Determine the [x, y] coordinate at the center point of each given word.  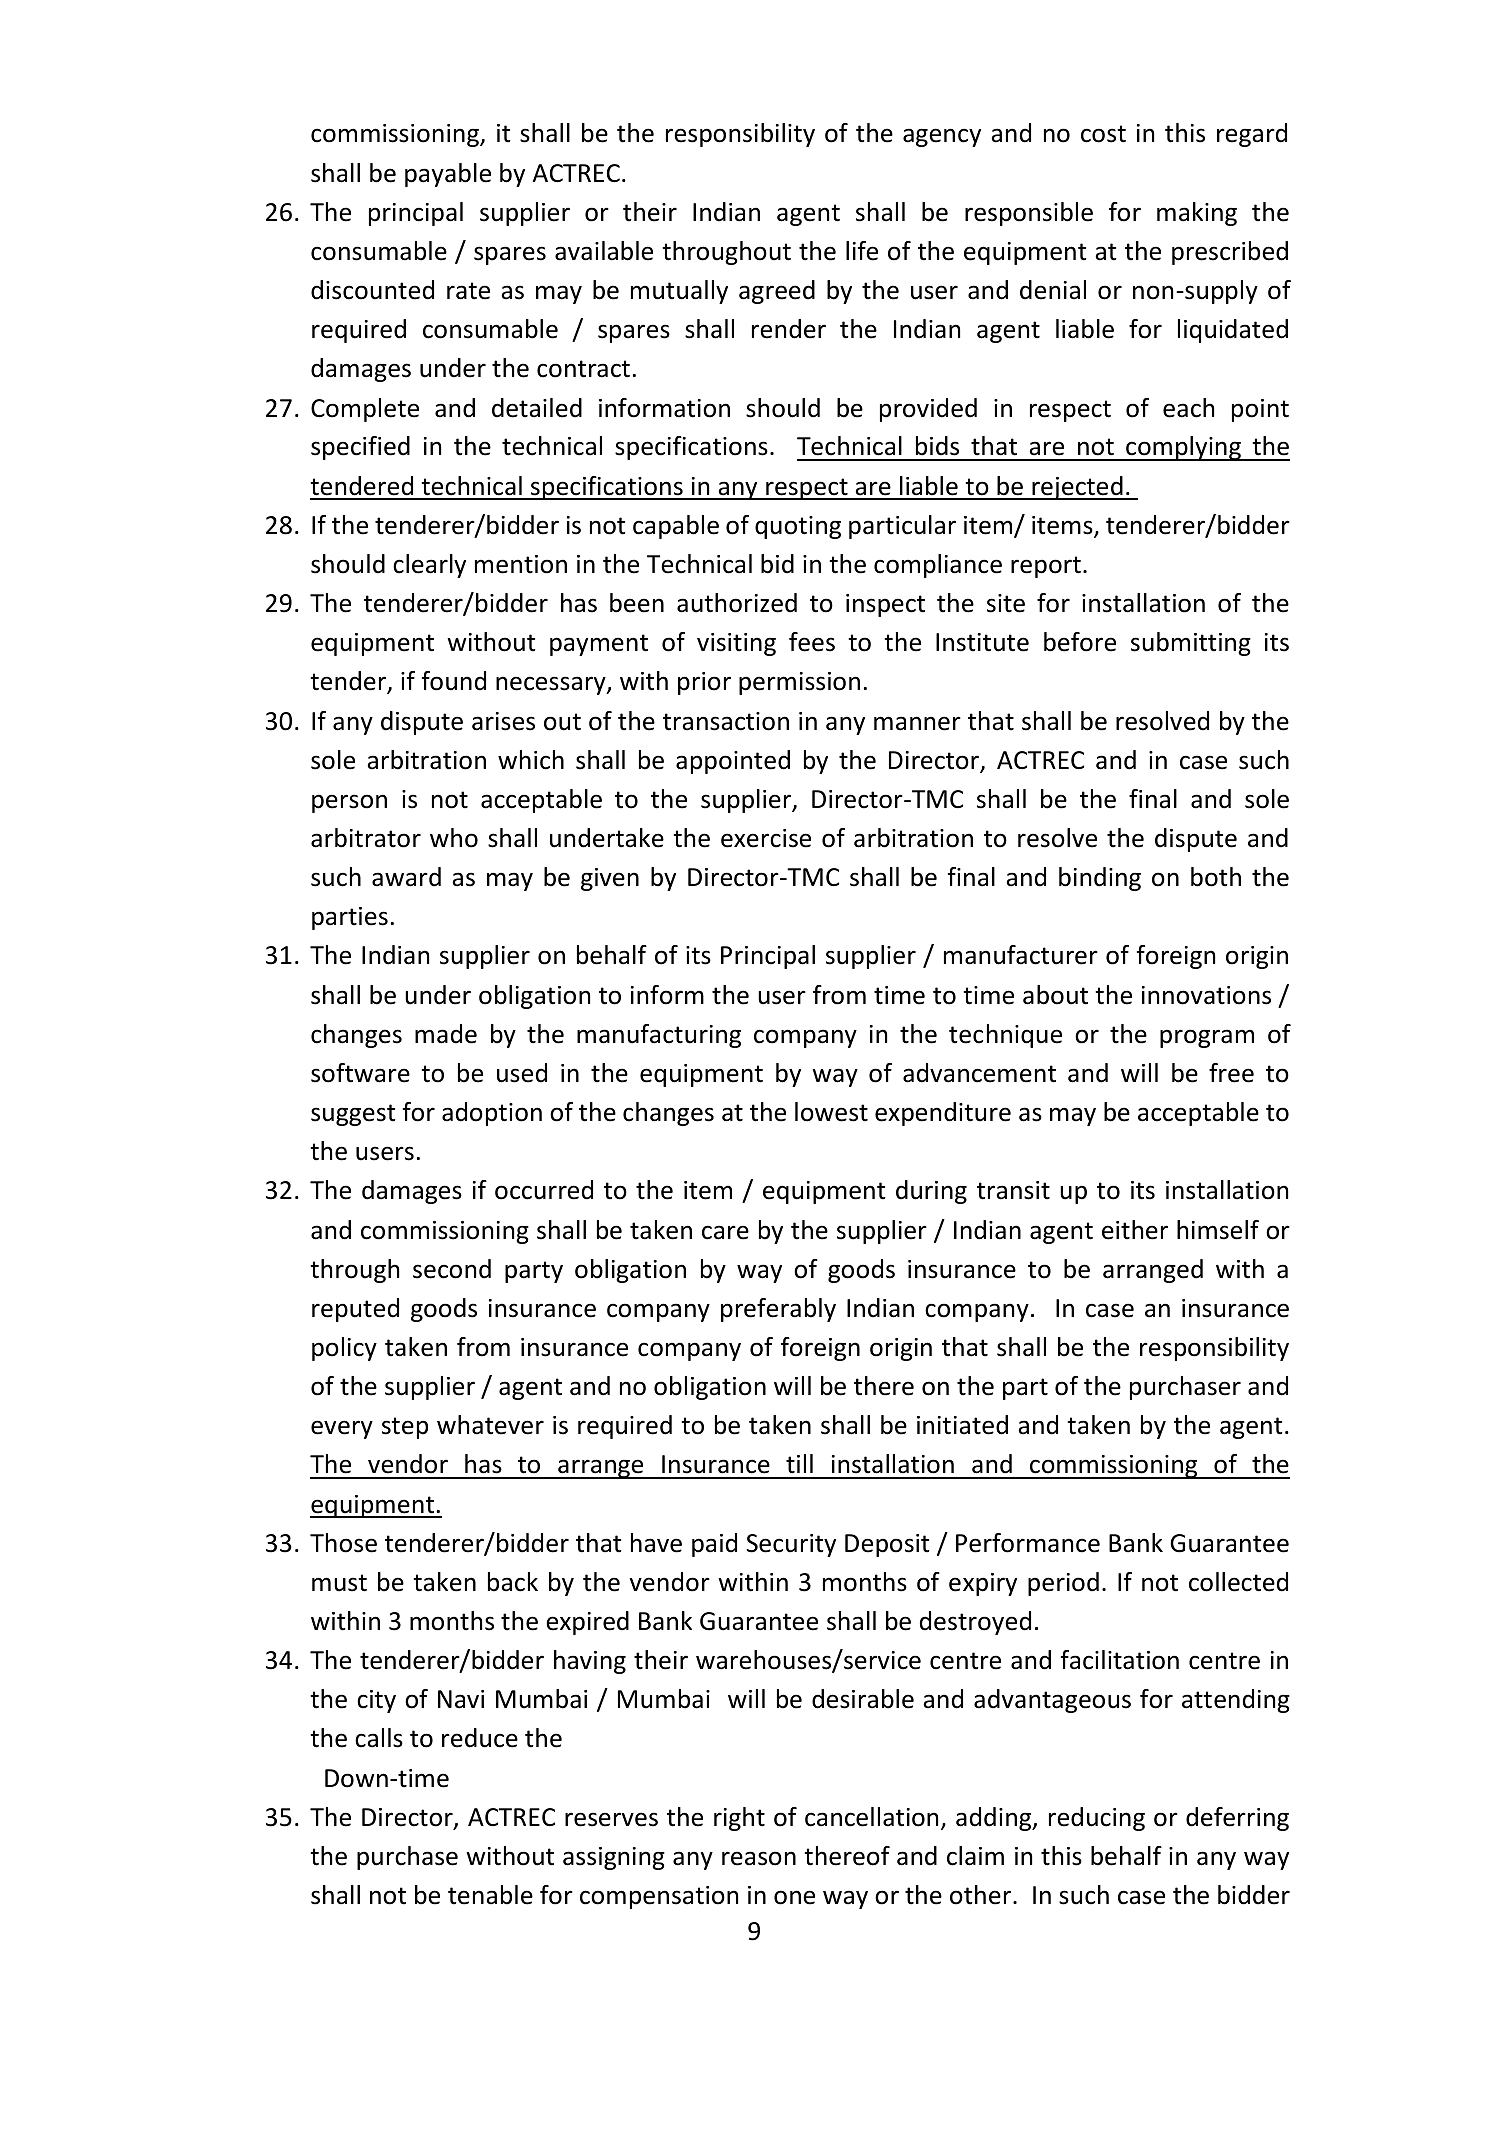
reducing [1097, 1819]
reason [759, 1858]
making [1197, 214]
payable [448, 175]
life [862, 251]
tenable [490, 1895]
